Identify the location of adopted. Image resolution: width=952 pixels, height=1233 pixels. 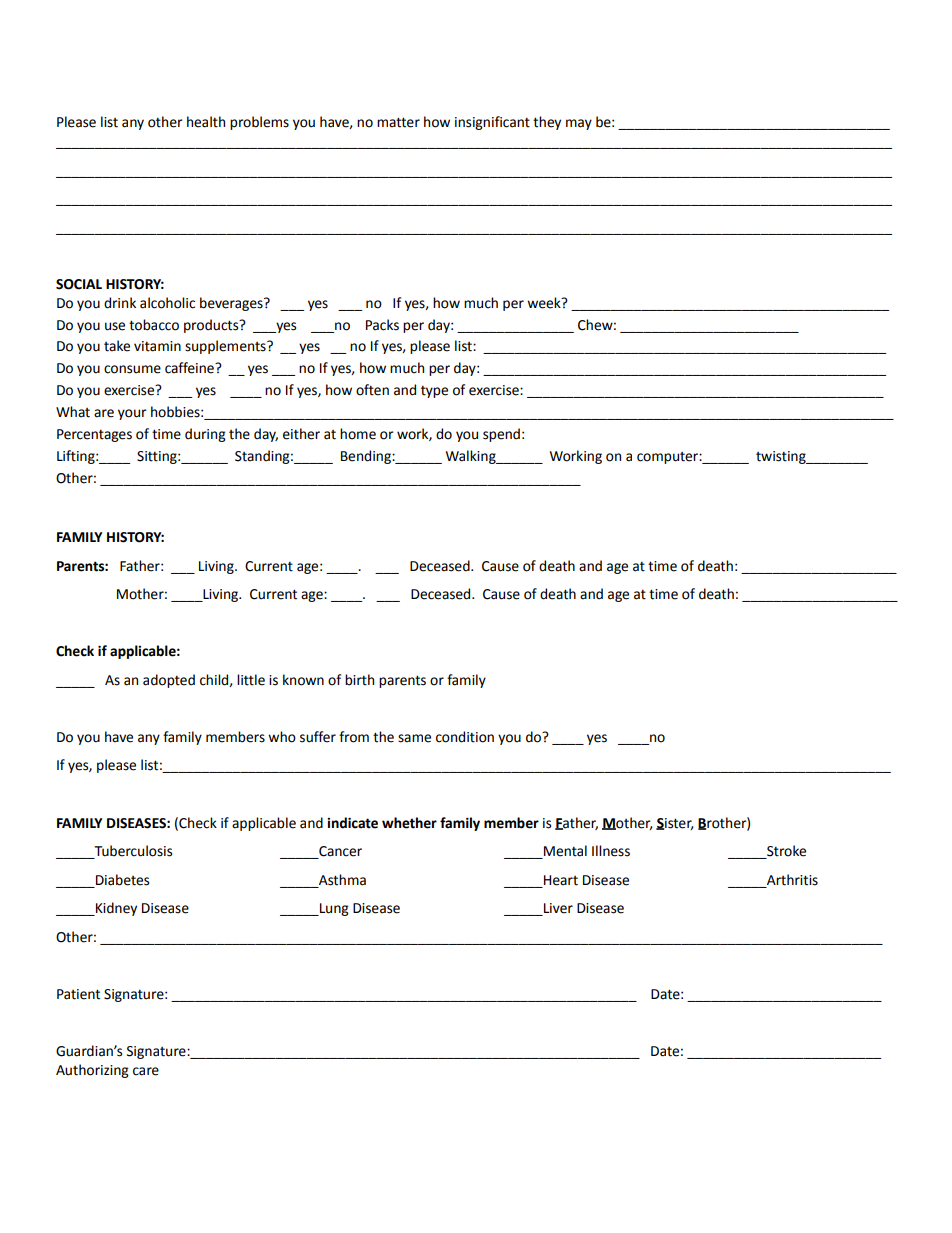
(169, 681).
